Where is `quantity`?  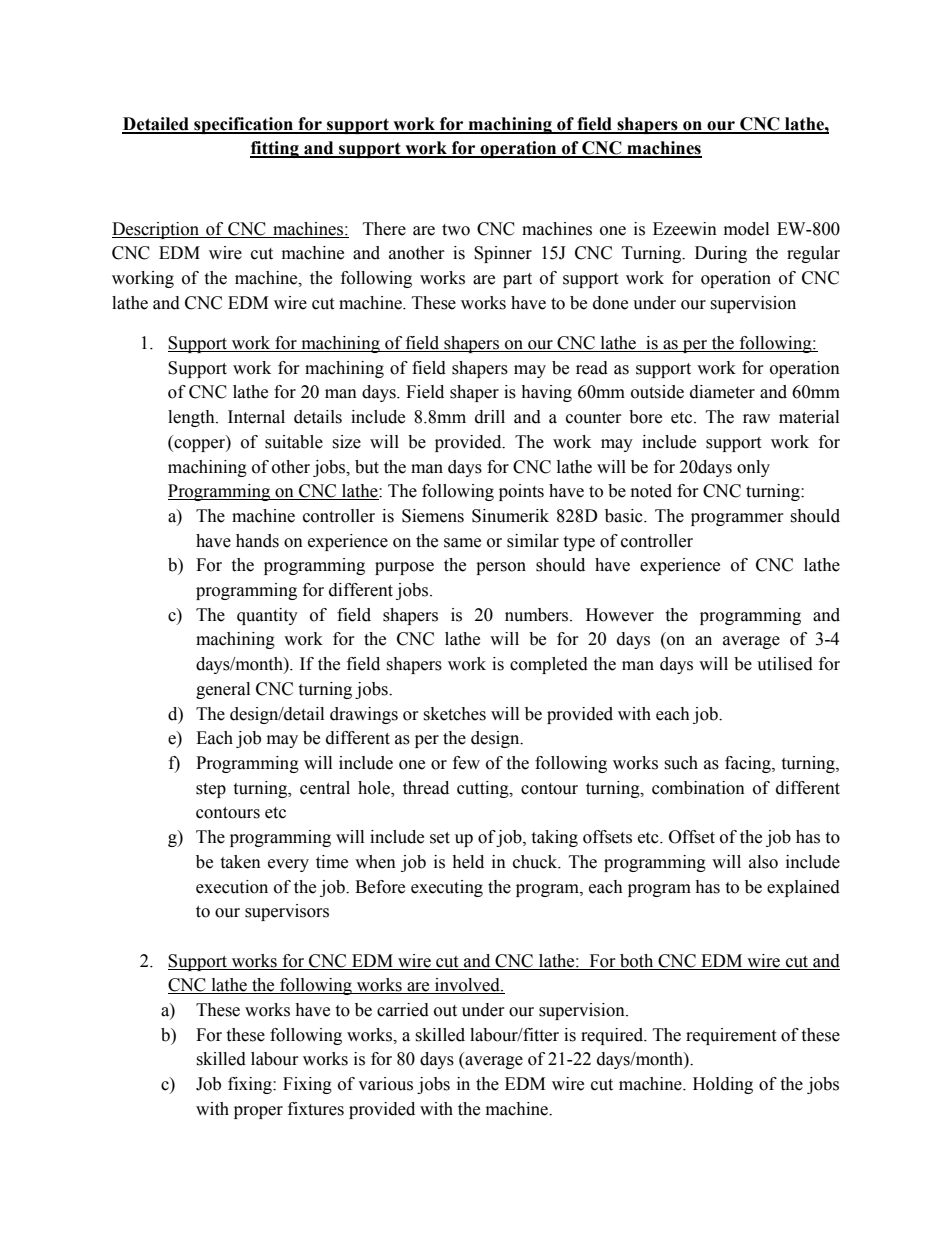
quantity is located at coordinates (267, 616).
